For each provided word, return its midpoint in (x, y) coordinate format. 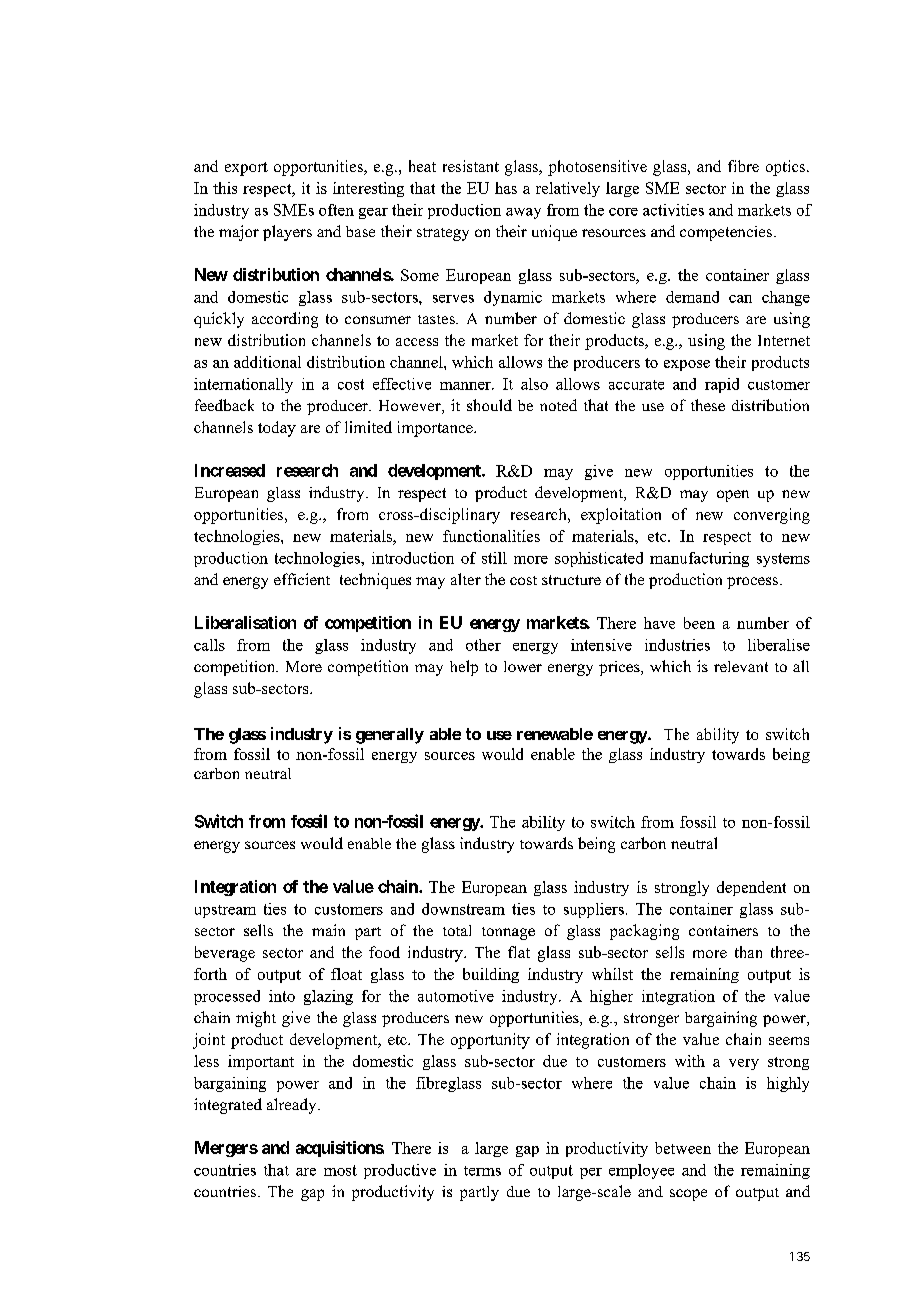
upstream (225, 911)
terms (482, 1171)
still (494, 558)
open (733, 496)
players (287, 233)
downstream (463, 909)
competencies (726, 233)
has (506, 188)
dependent (751, 888)
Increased (230, 470)
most (340, 1170)
